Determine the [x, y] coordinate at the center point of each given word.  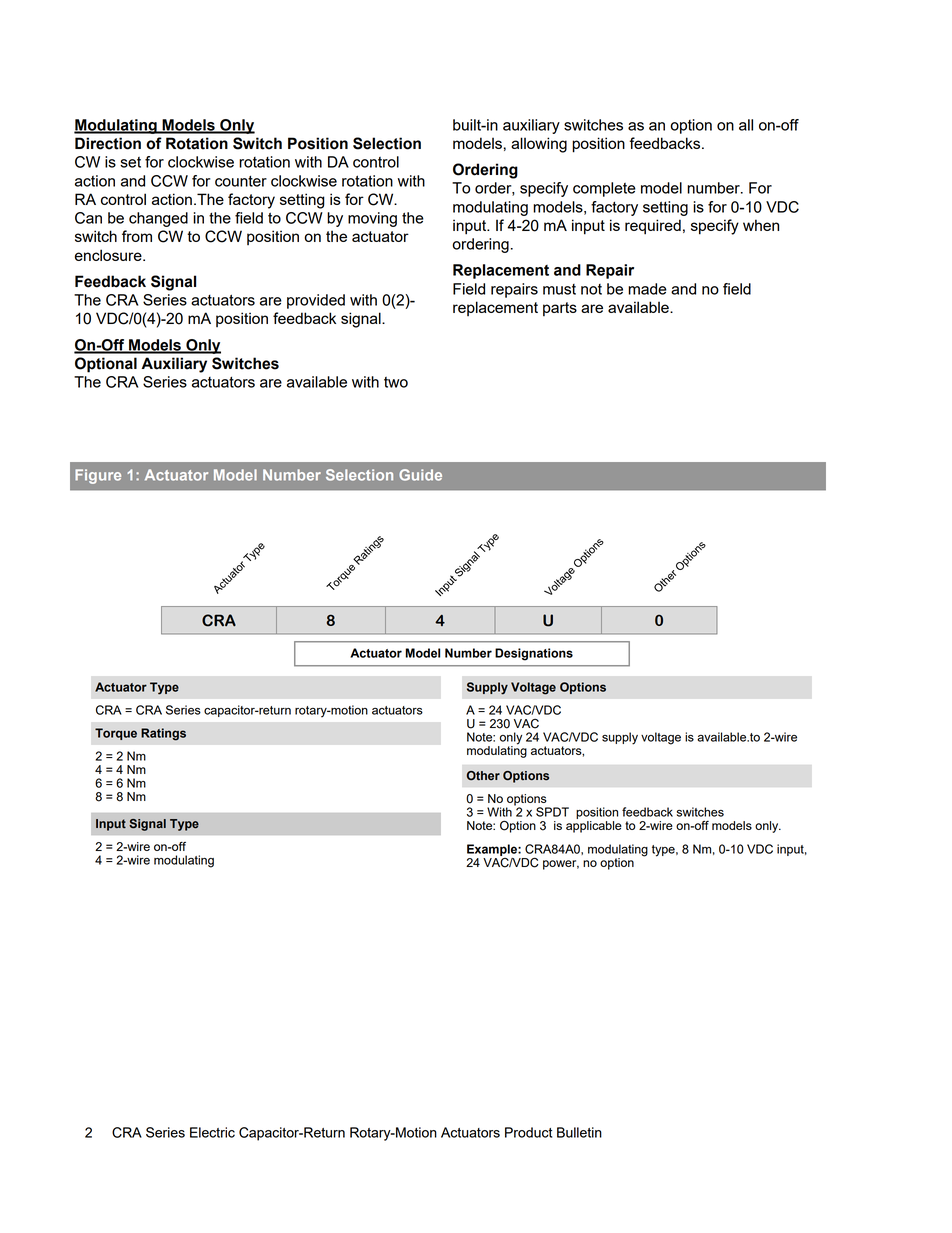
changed [158, 219]
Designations [534, 654]
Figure [98, 476]
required [653, 227]
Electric [212, 1132]
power [561, 865]
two [396, 382]
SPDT [552, 812]
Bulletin [579, 1132]
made [647, 289]
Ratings [163, 734]
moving [372, 219]
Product [528, 1132]
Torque [116, 734]
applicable [594, 825]
